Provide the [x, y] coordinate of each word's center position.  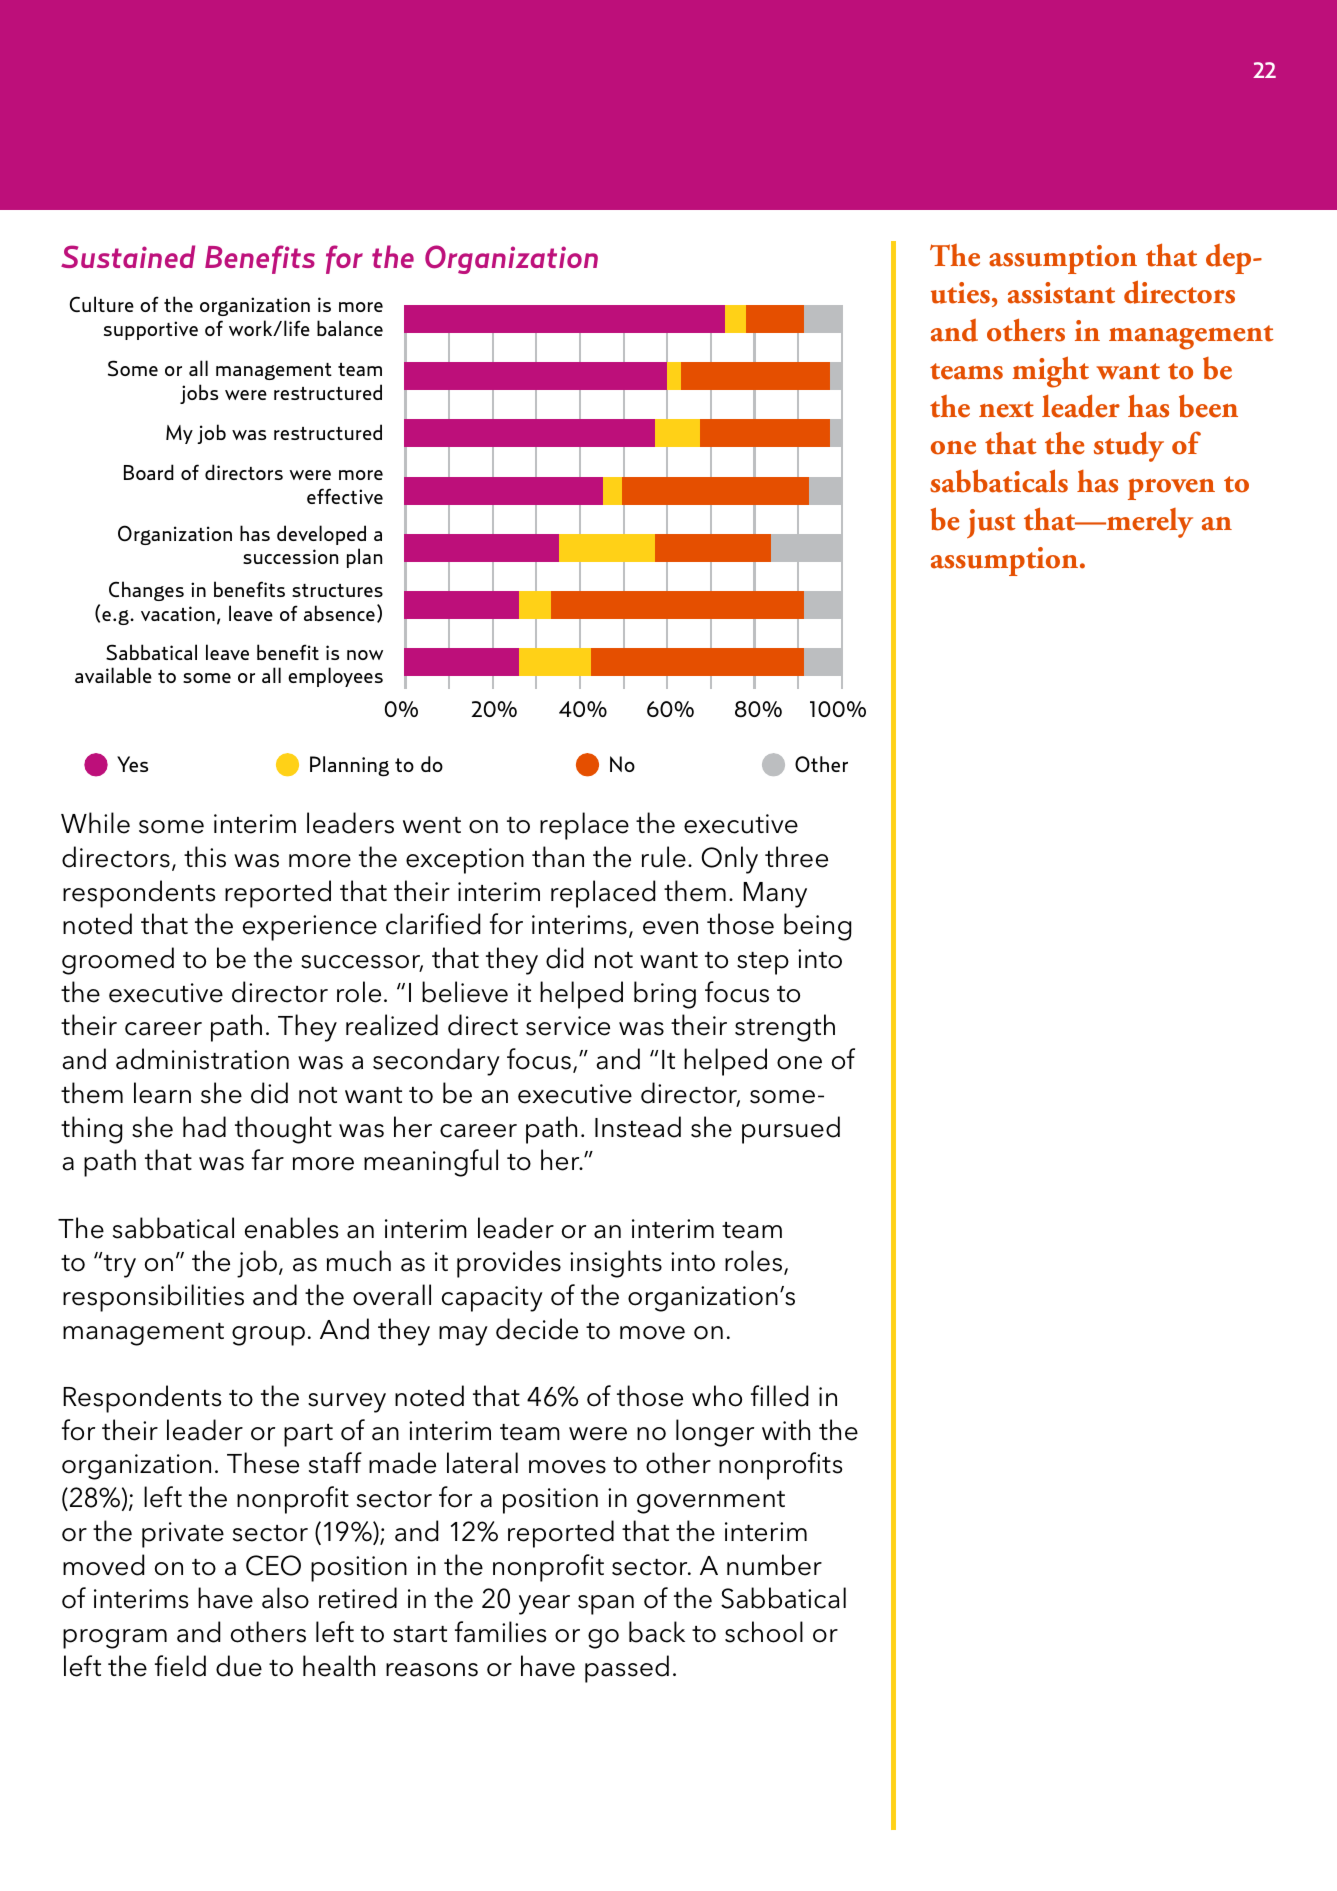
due [239, 1666]
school [764, 1632]
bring [665, 995]
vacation [178, 613]
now [365, 655]
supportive [151, 330]
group [268, 1336]
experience [310, 928]
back [657, 1632]
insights [616, 1264]
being [817, 927]
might [1050, 372]
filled [779, 1396]
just [991, 523]
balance [350, 328]
